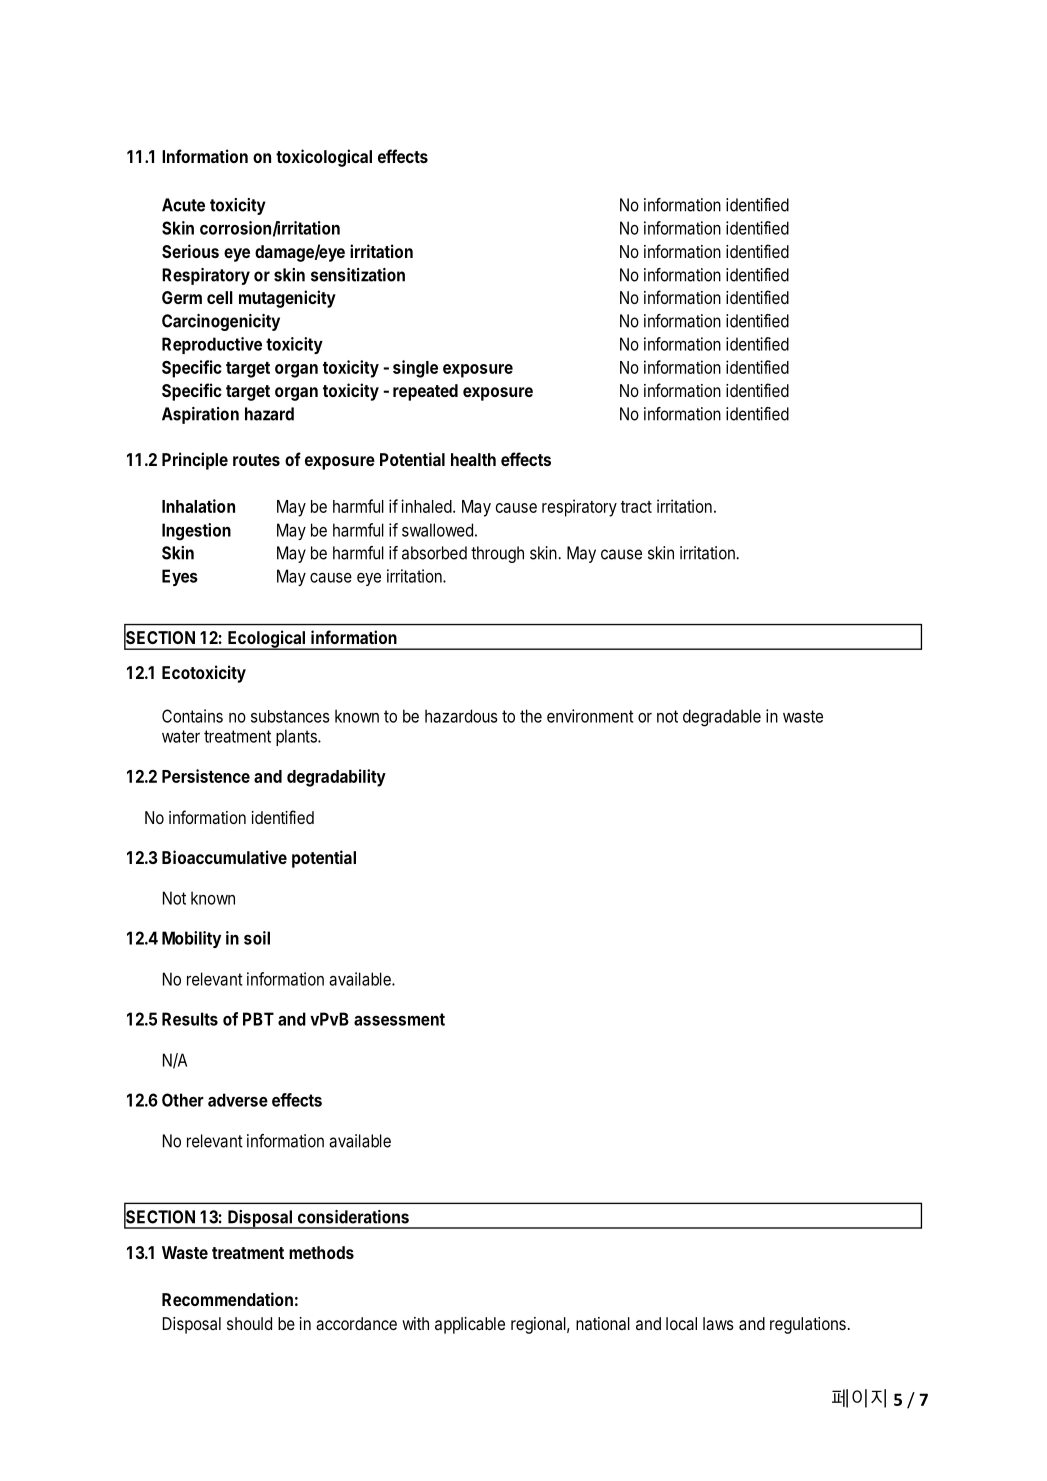  Describe the element at coordinates (636, 507) in the screenshot. I see `tract` at that location.
